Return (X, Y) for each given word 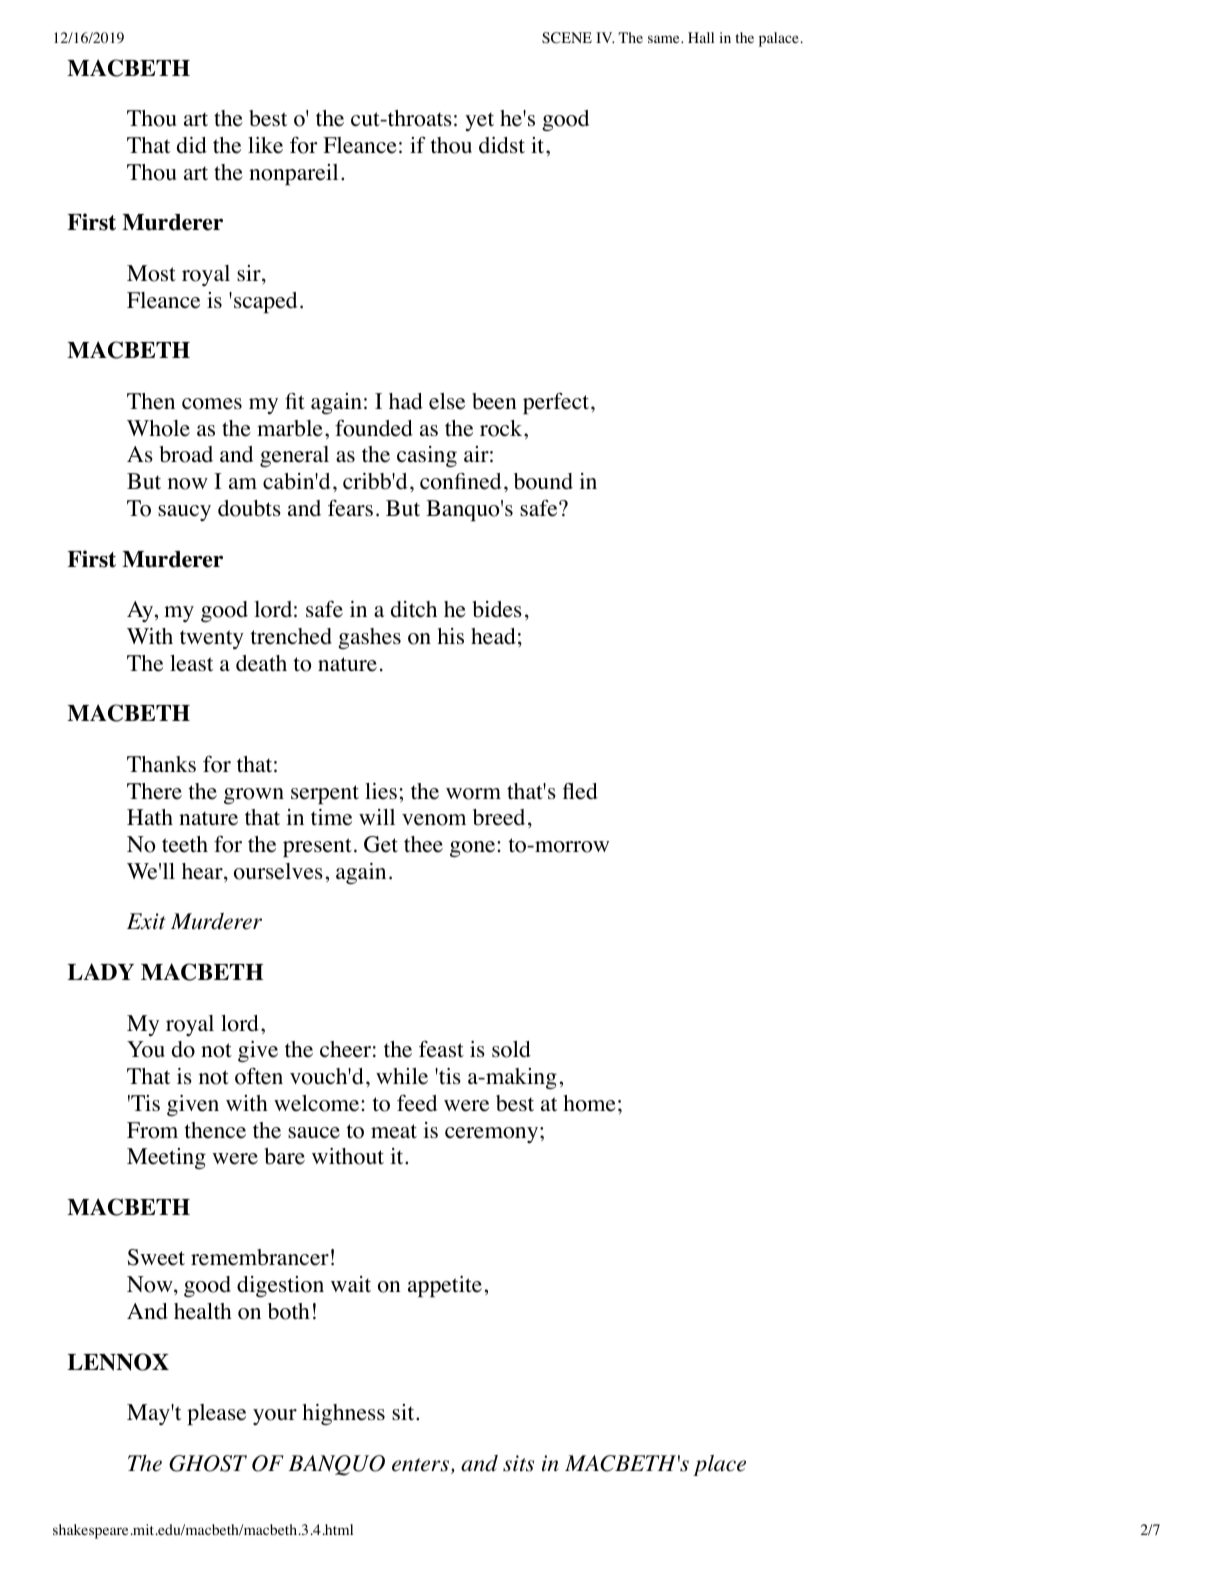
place (719, 1465)
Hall (701, 37)
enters (420, 1465)
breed (499, 817)
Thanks (161, 764)
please (216, 1414)
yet (479, 121)
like (265, 145)
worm (473, 794)
